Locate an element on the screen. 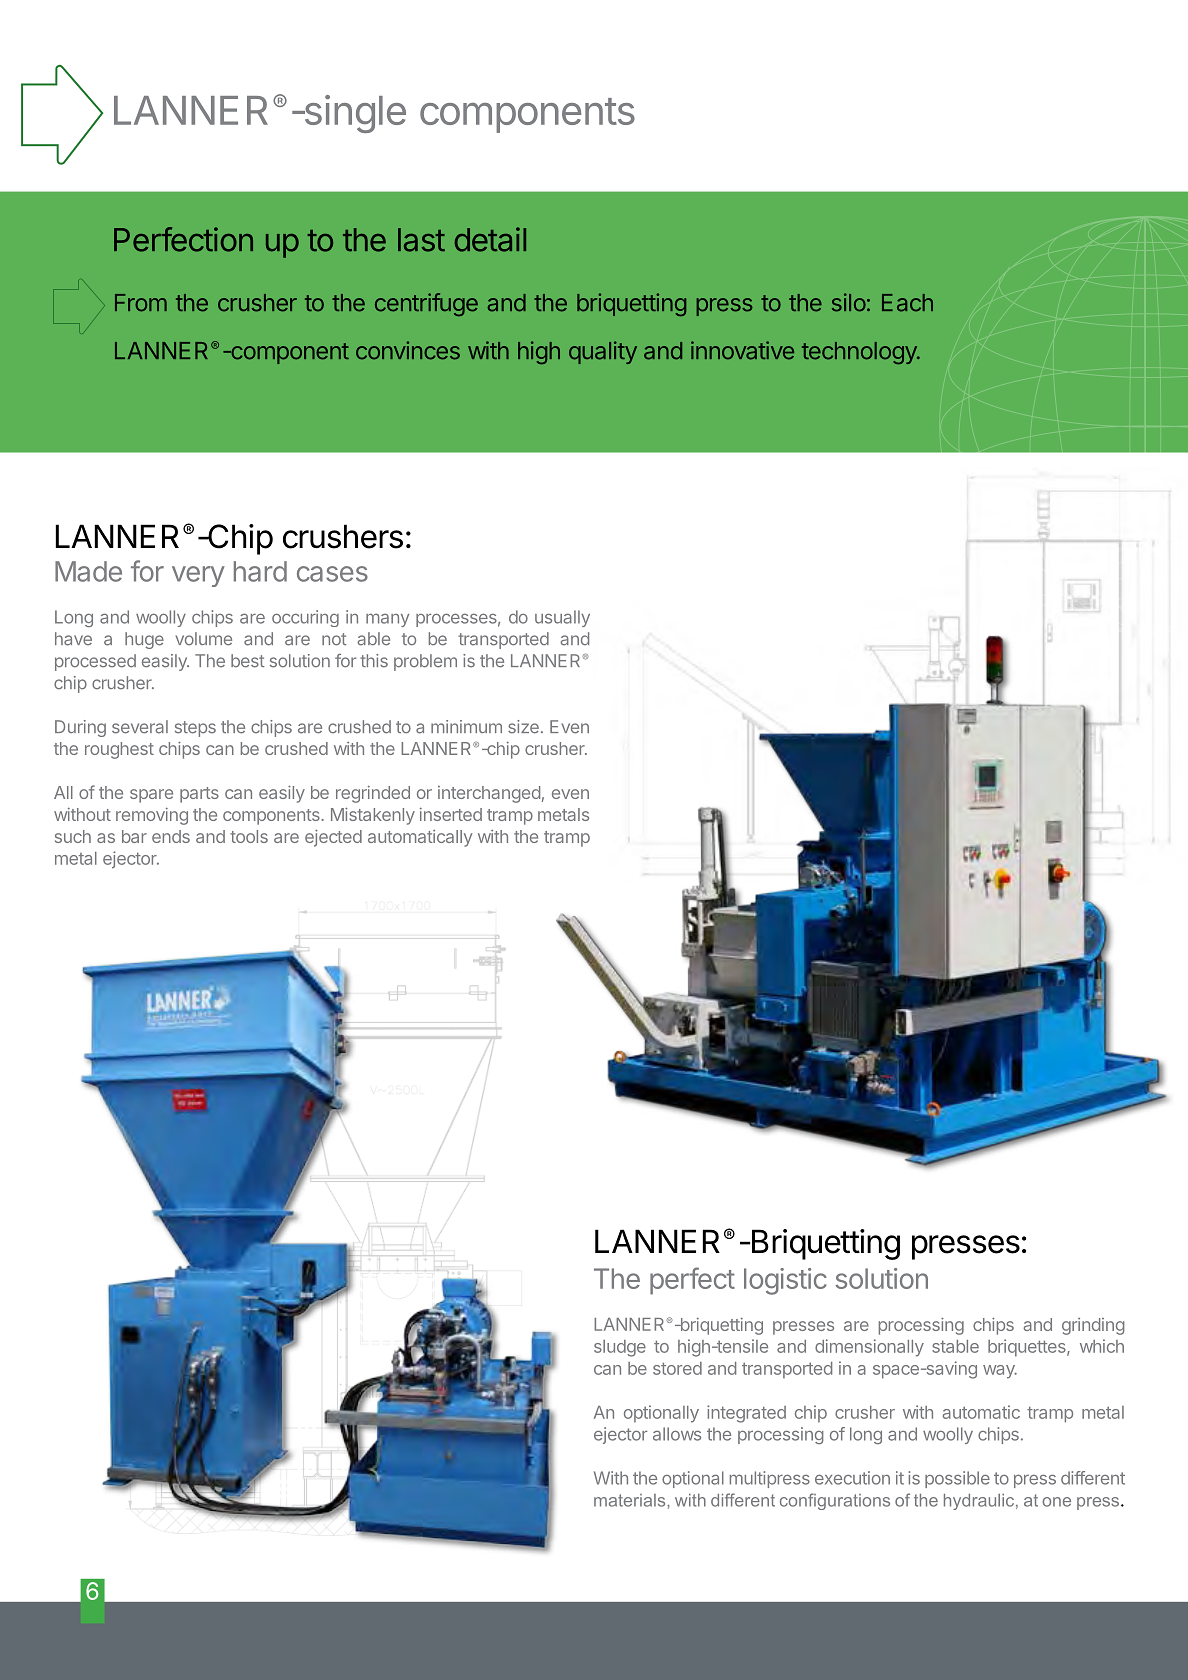 The height and width of the screenshot is (1680, 1188). size is located at coordinates (523, 727).
